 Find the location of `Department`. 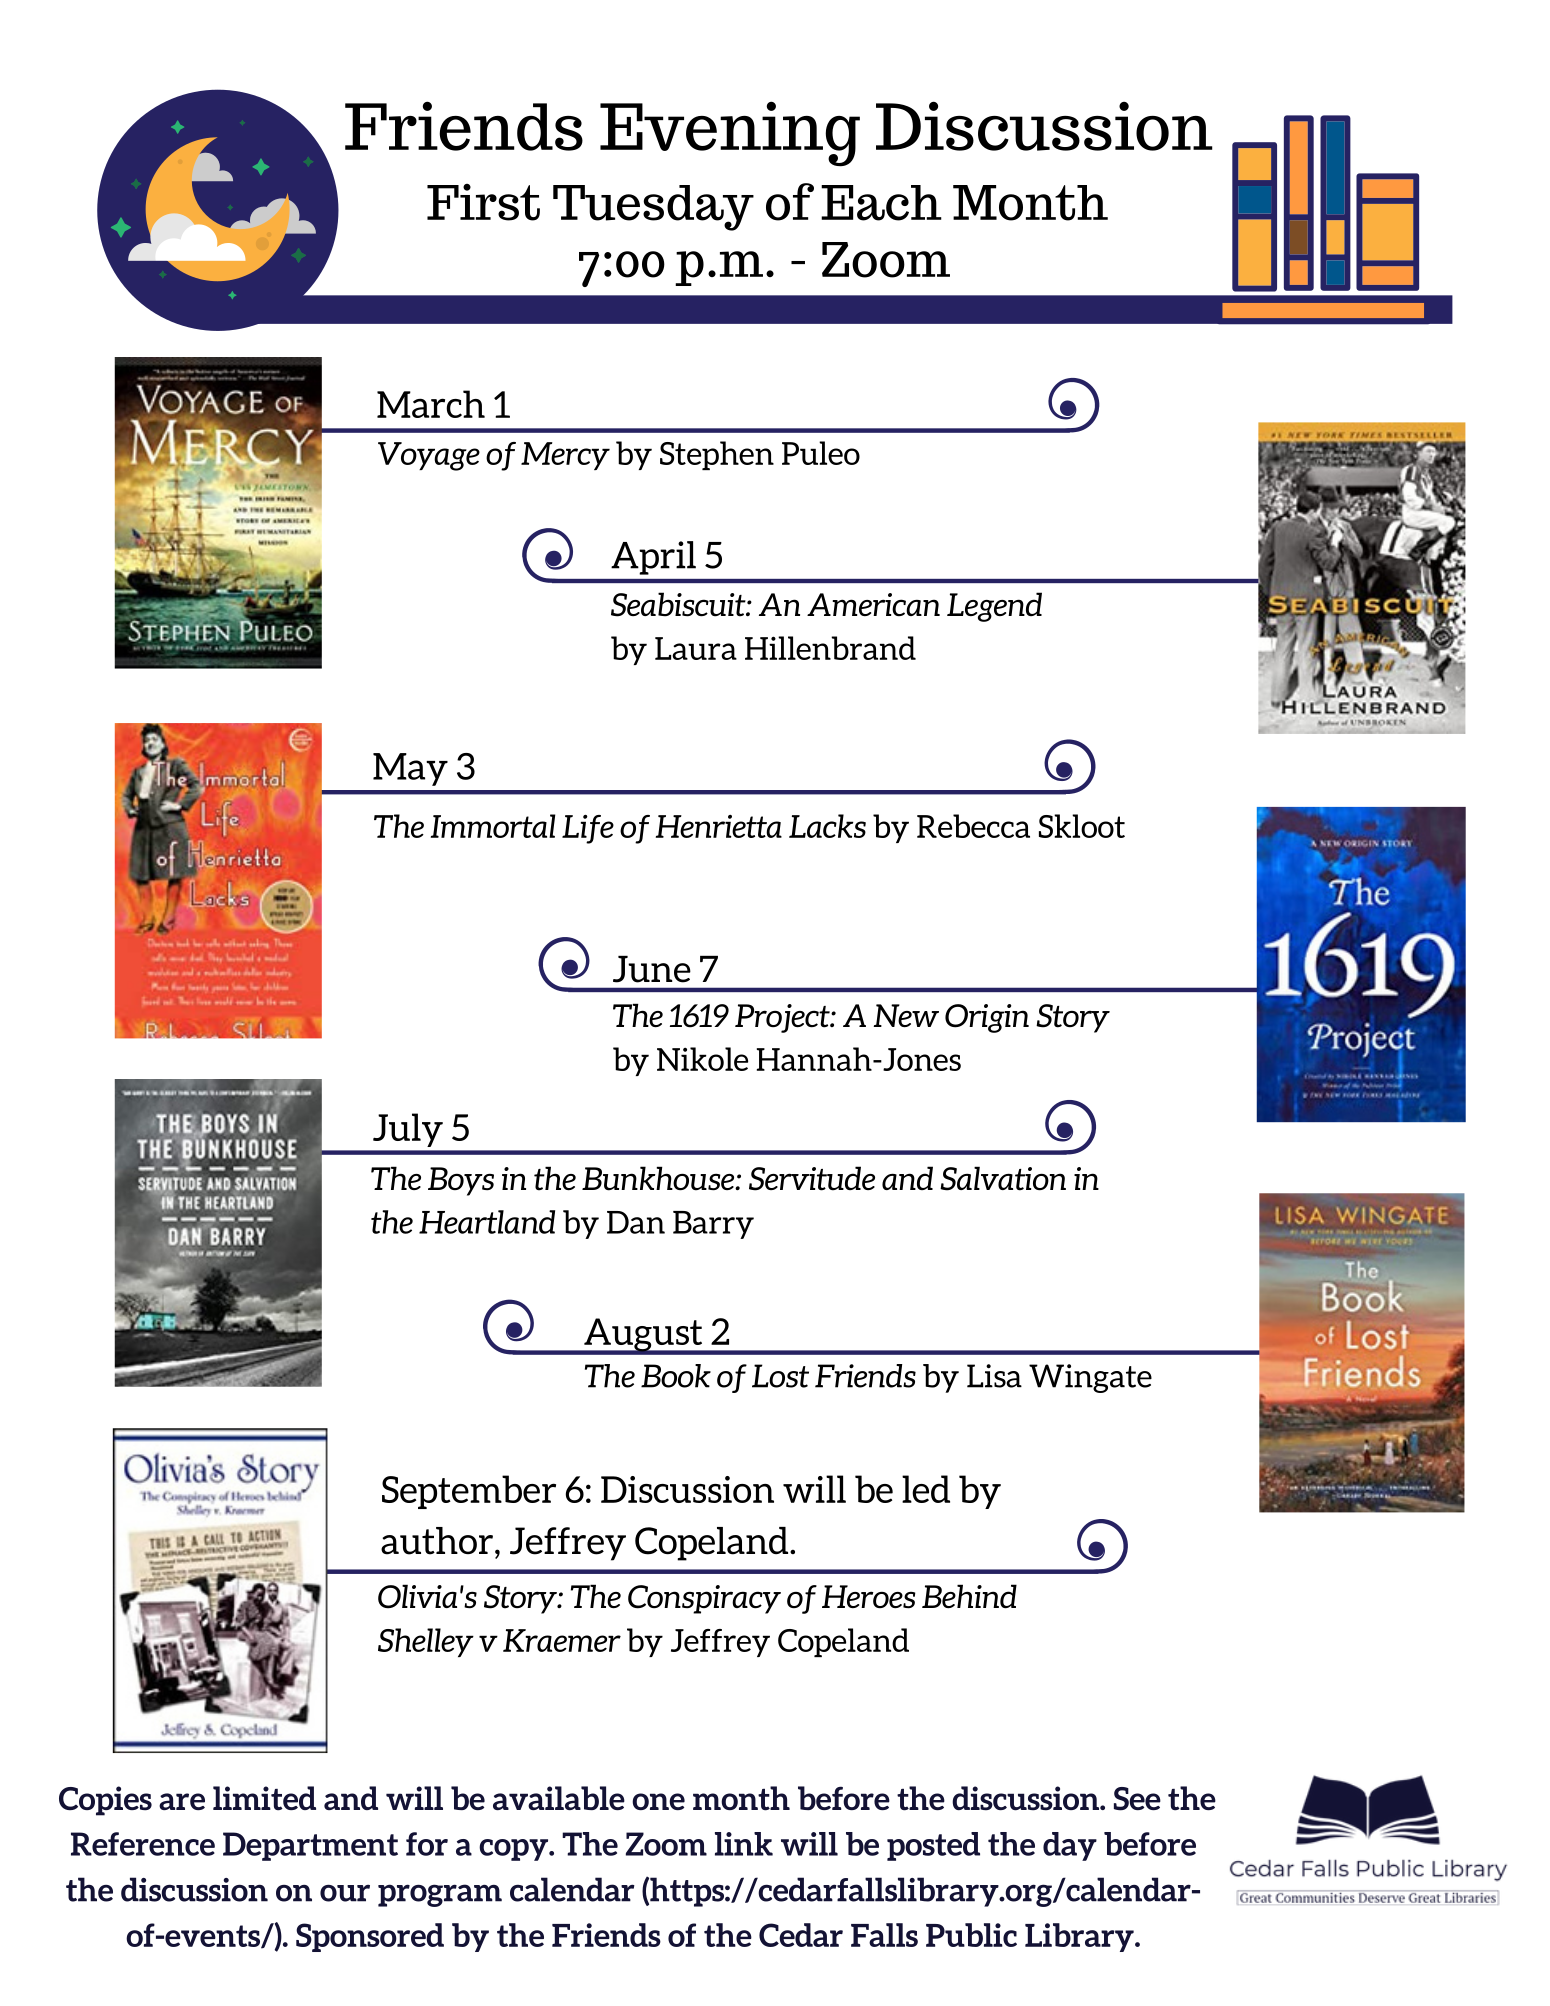

Department is located at coordinates (310, 1846).
